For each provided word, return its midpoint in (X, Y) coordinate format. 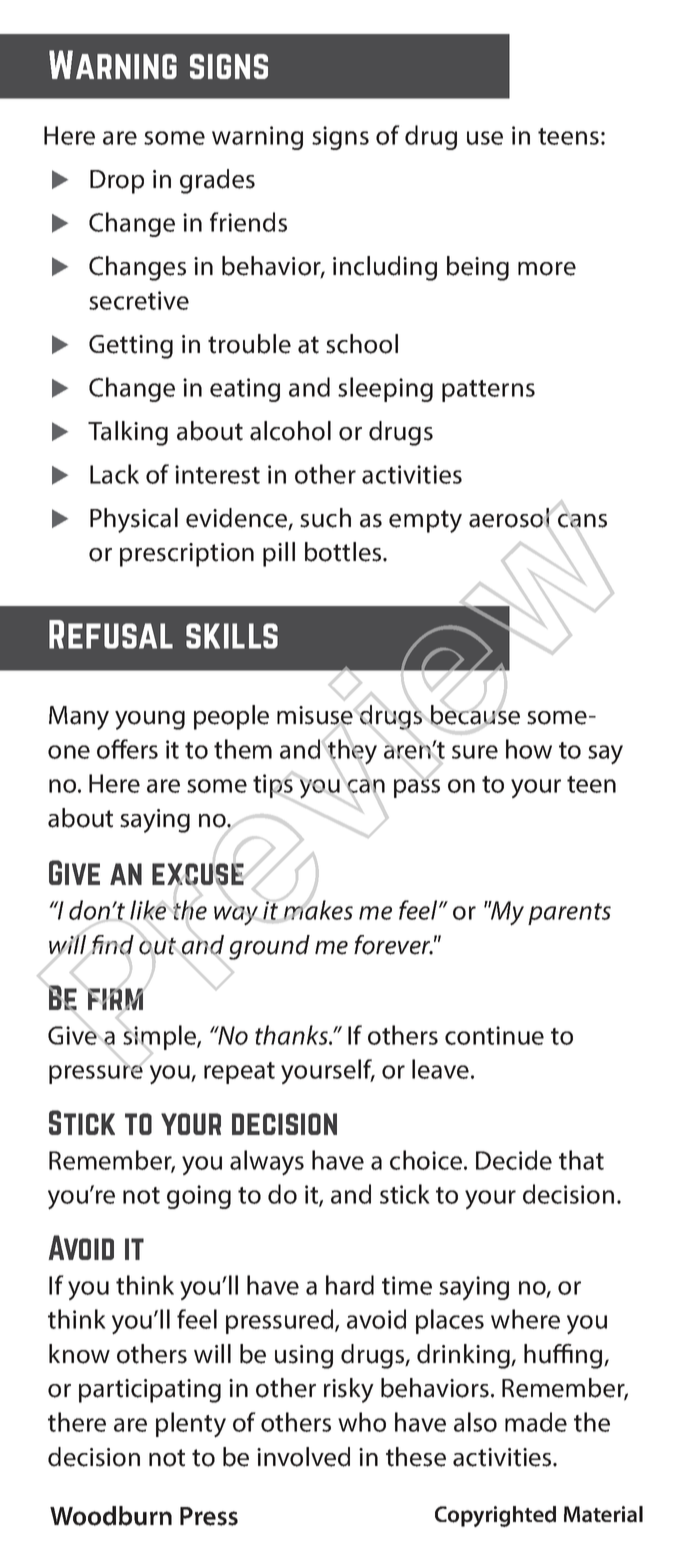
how (529, 749)
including (385, 268)
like (149, 910)
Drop (117, 182)
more (547, 269)
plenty (191, 1425)
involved (303, 1457)
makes (317, 911)
